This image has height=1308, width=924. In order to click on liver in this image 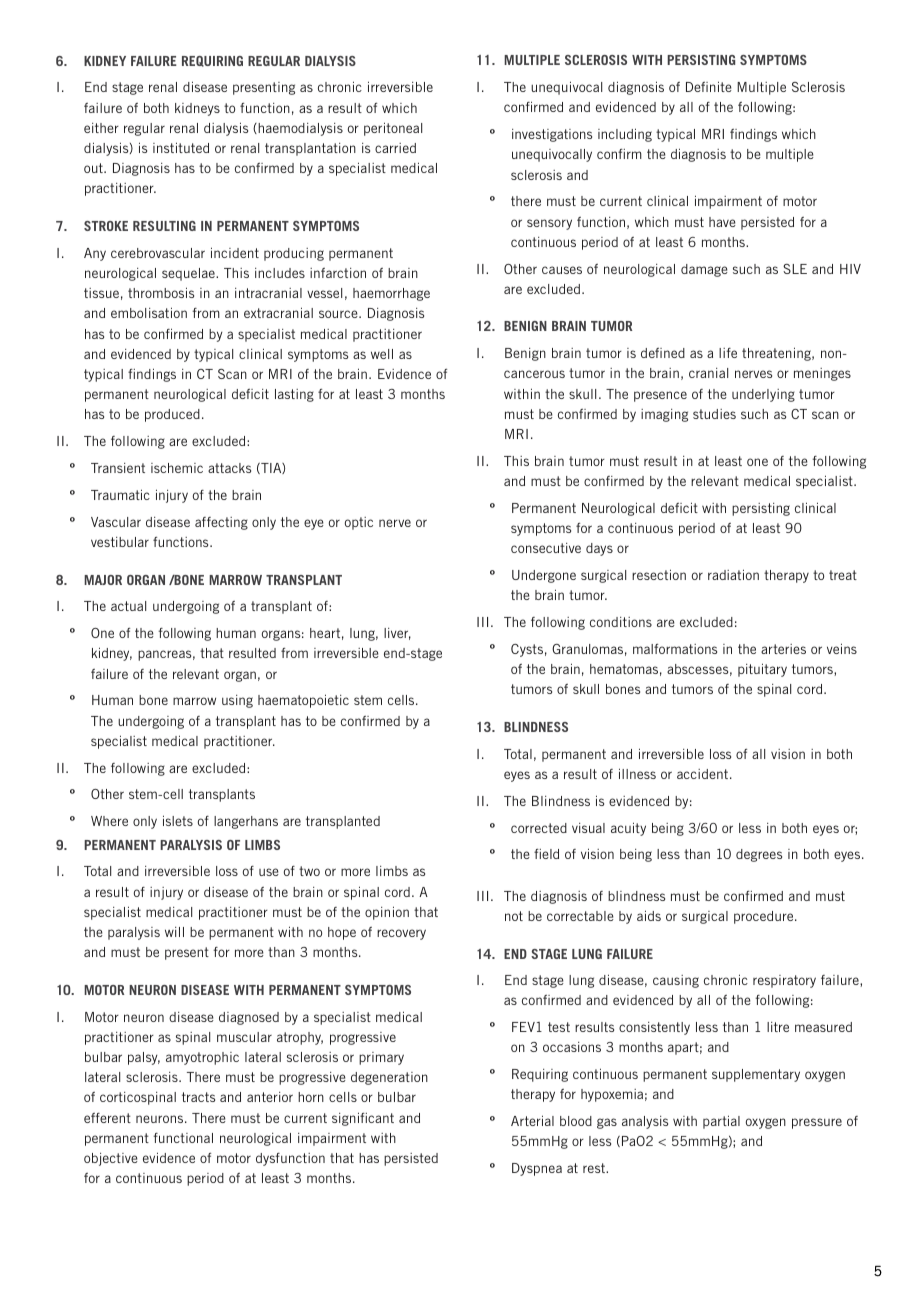, I will do `click(397, 634)`.
